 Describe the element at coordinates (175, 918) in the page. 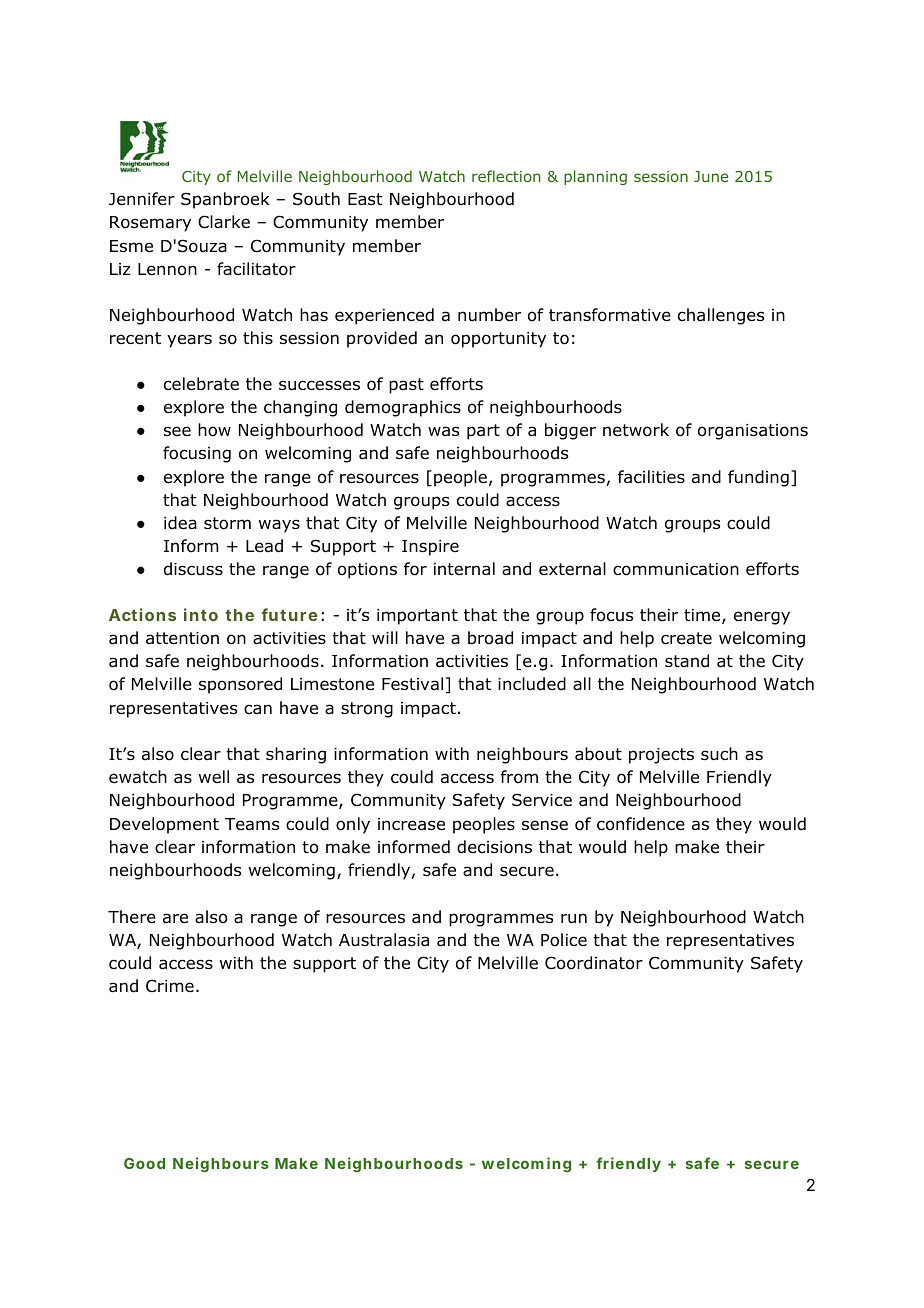

I see `are` at that location.
